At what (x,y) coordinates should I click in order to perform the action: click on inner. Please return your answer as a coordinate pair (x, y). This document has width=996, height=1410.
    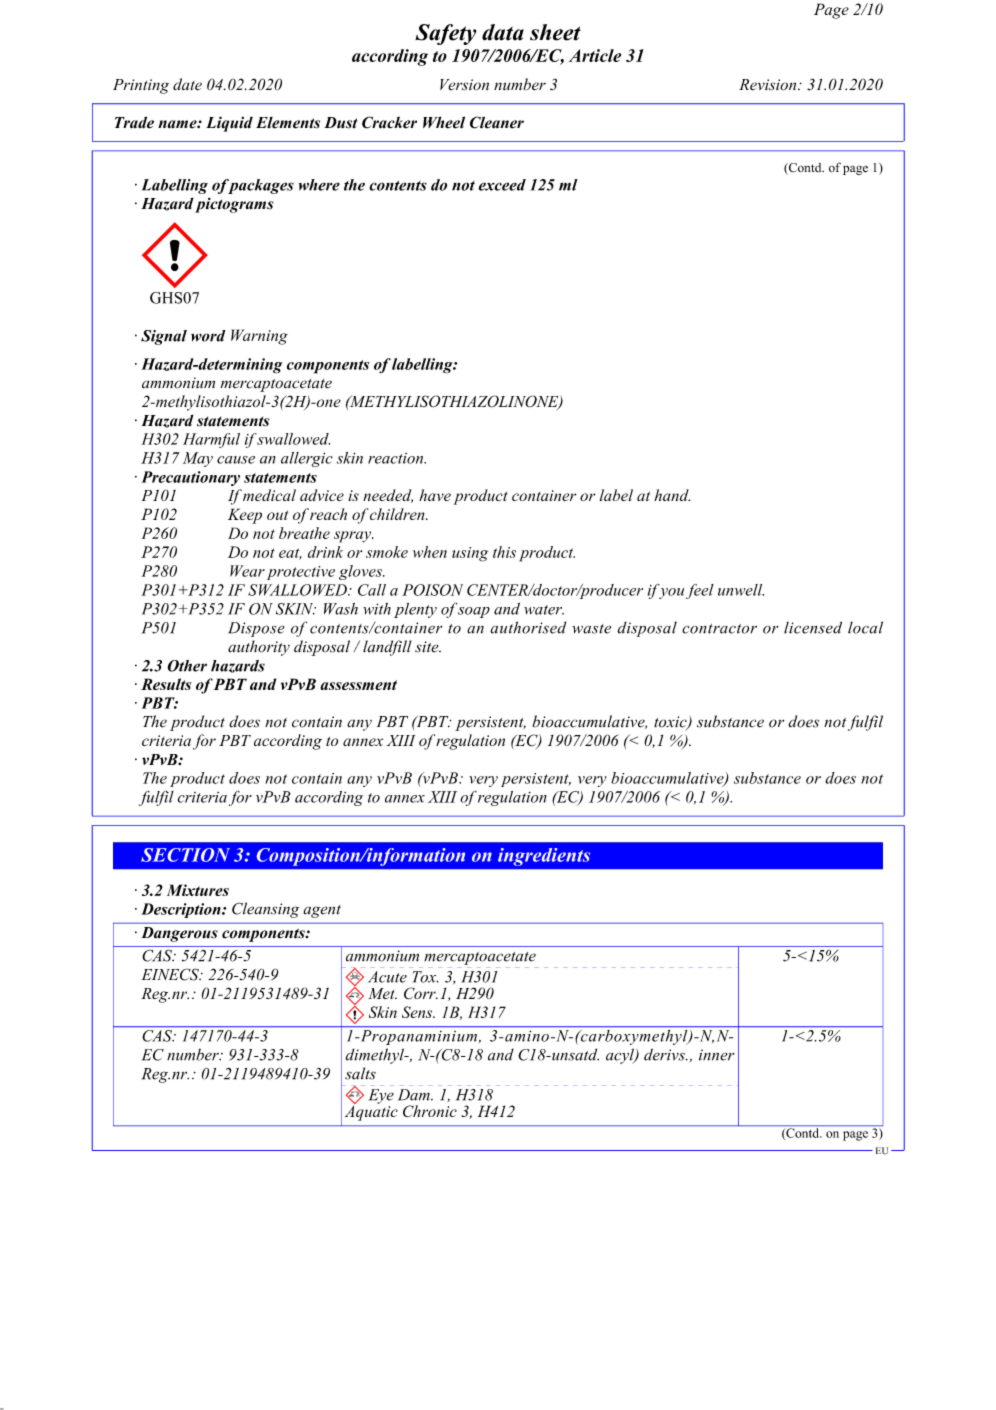
    Looking at the image, I should click on (717, 1055).
